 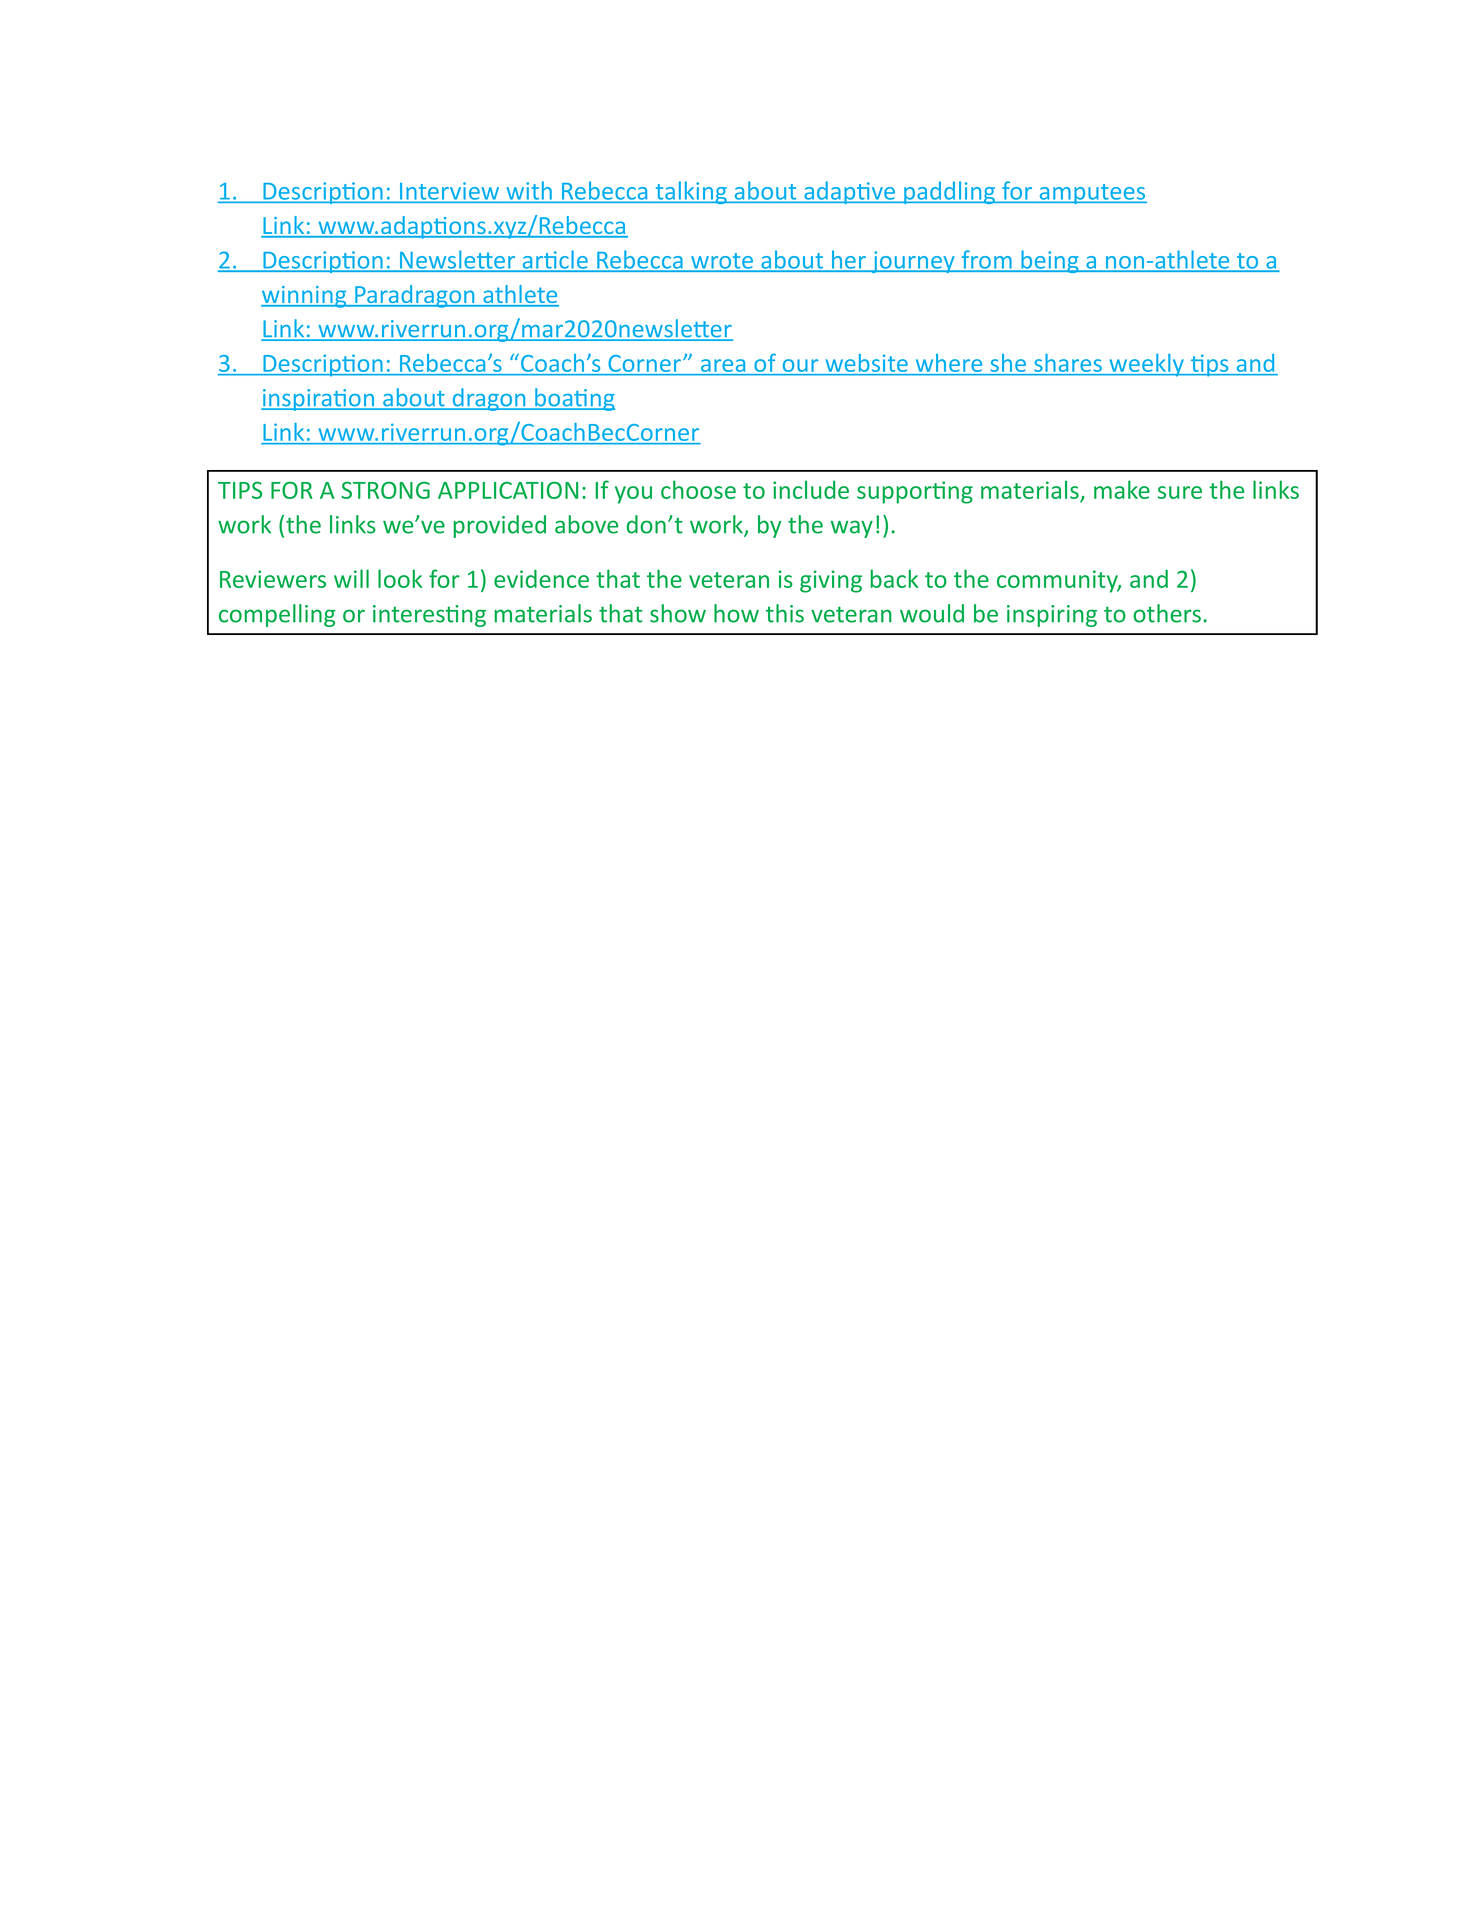 I want to click on winning, so click(x=305, y=297).
